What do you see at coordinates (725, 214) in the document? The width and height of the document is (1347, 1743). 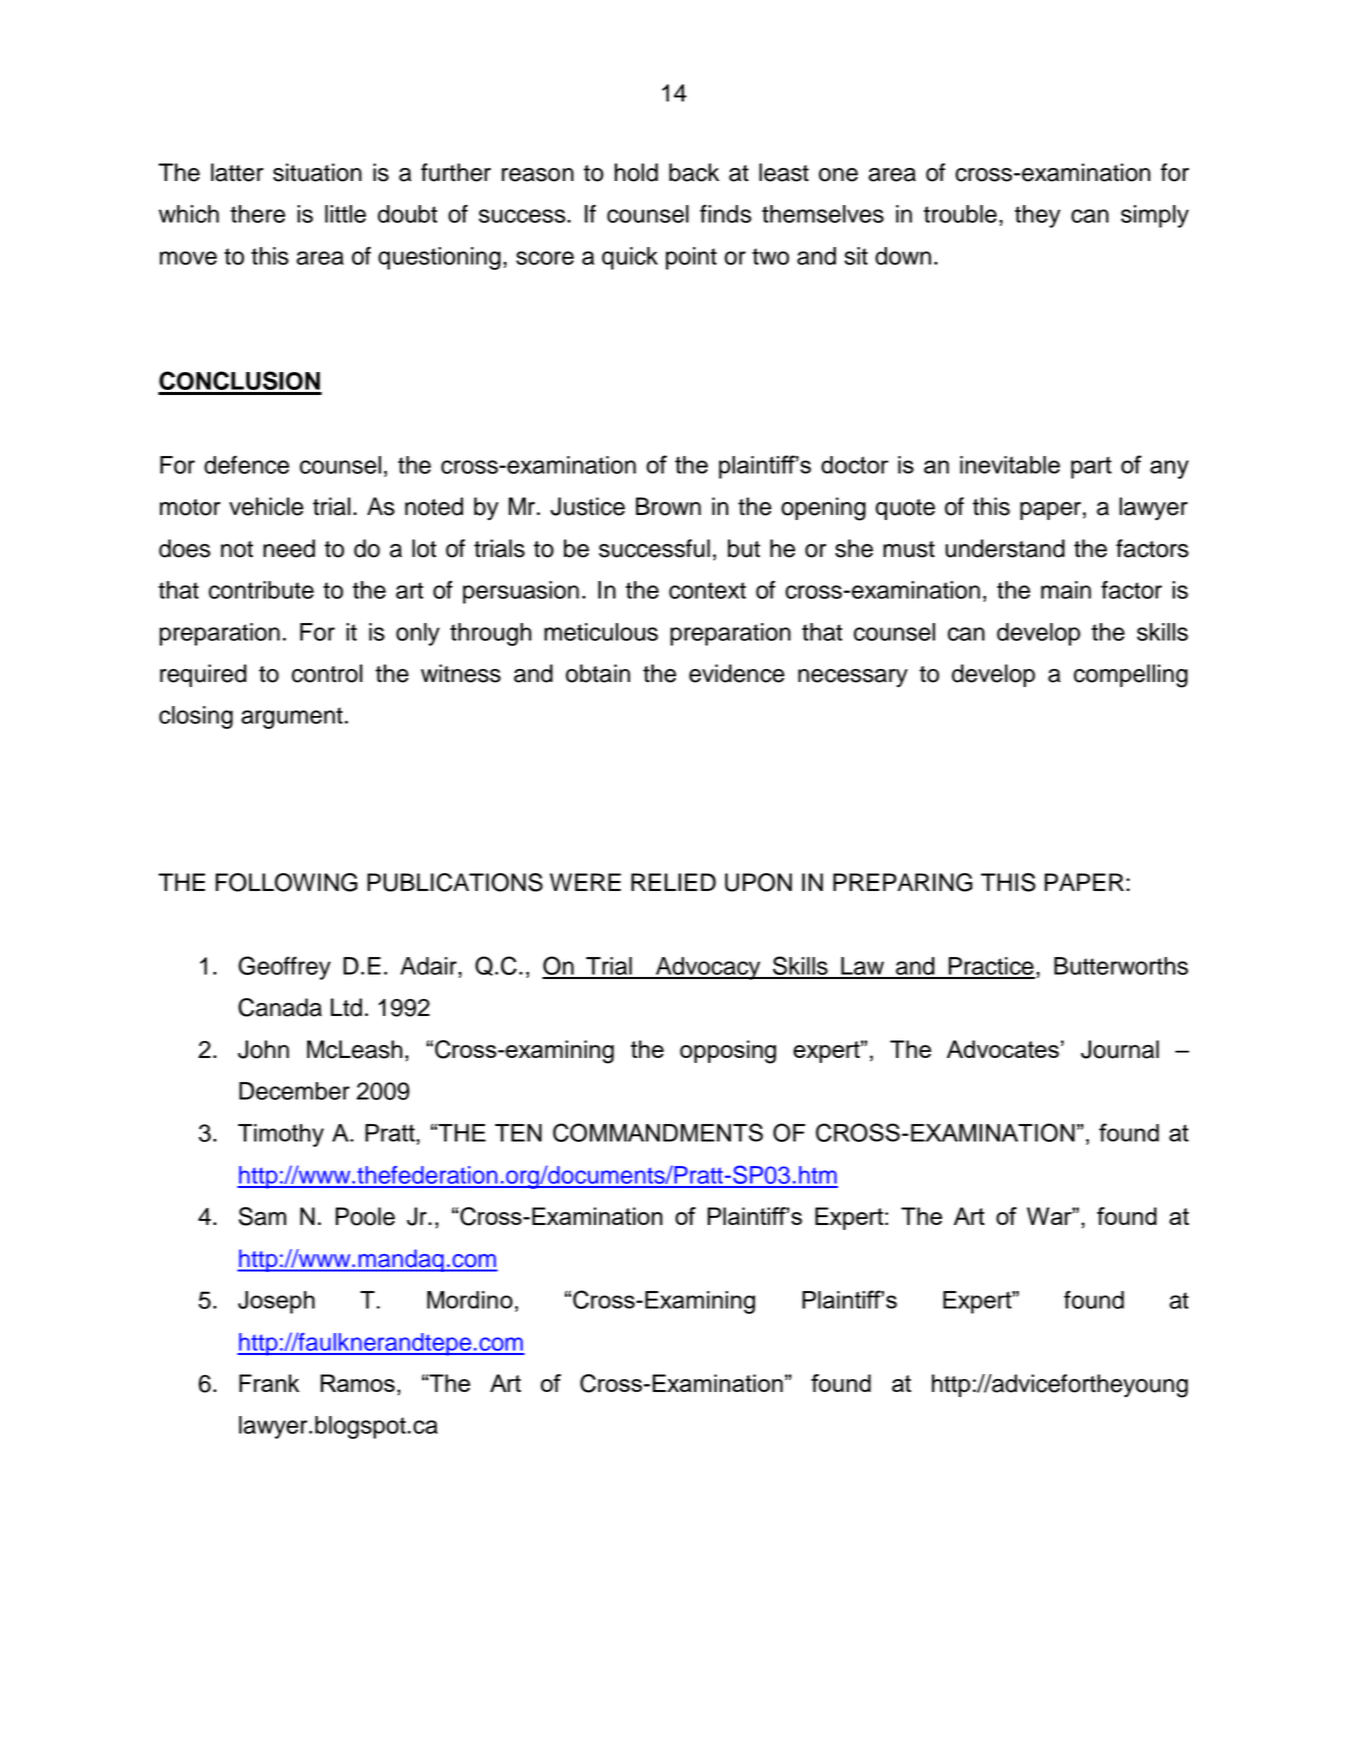 I see `finds` at bounding box center [725, 214].
